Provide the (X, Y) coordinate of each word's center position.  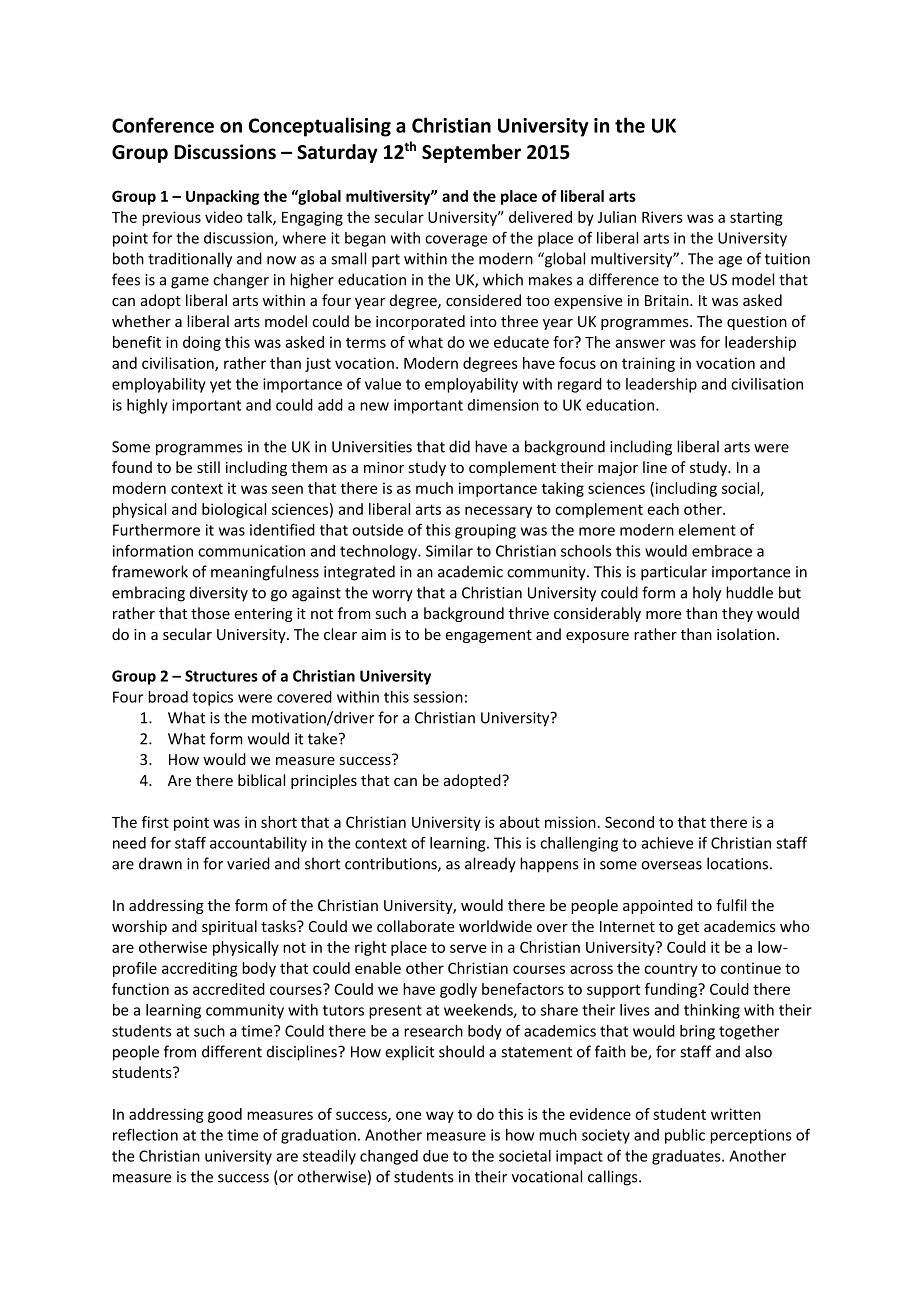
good (225, 1115)
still (208, 467)
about (519, 822)
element (707, 530)
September (471, 153)
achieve (667, 843)
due (435, 1156)
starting (756, 218)
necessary (498, 512)
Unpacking (223, 197)
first (155, 822)
